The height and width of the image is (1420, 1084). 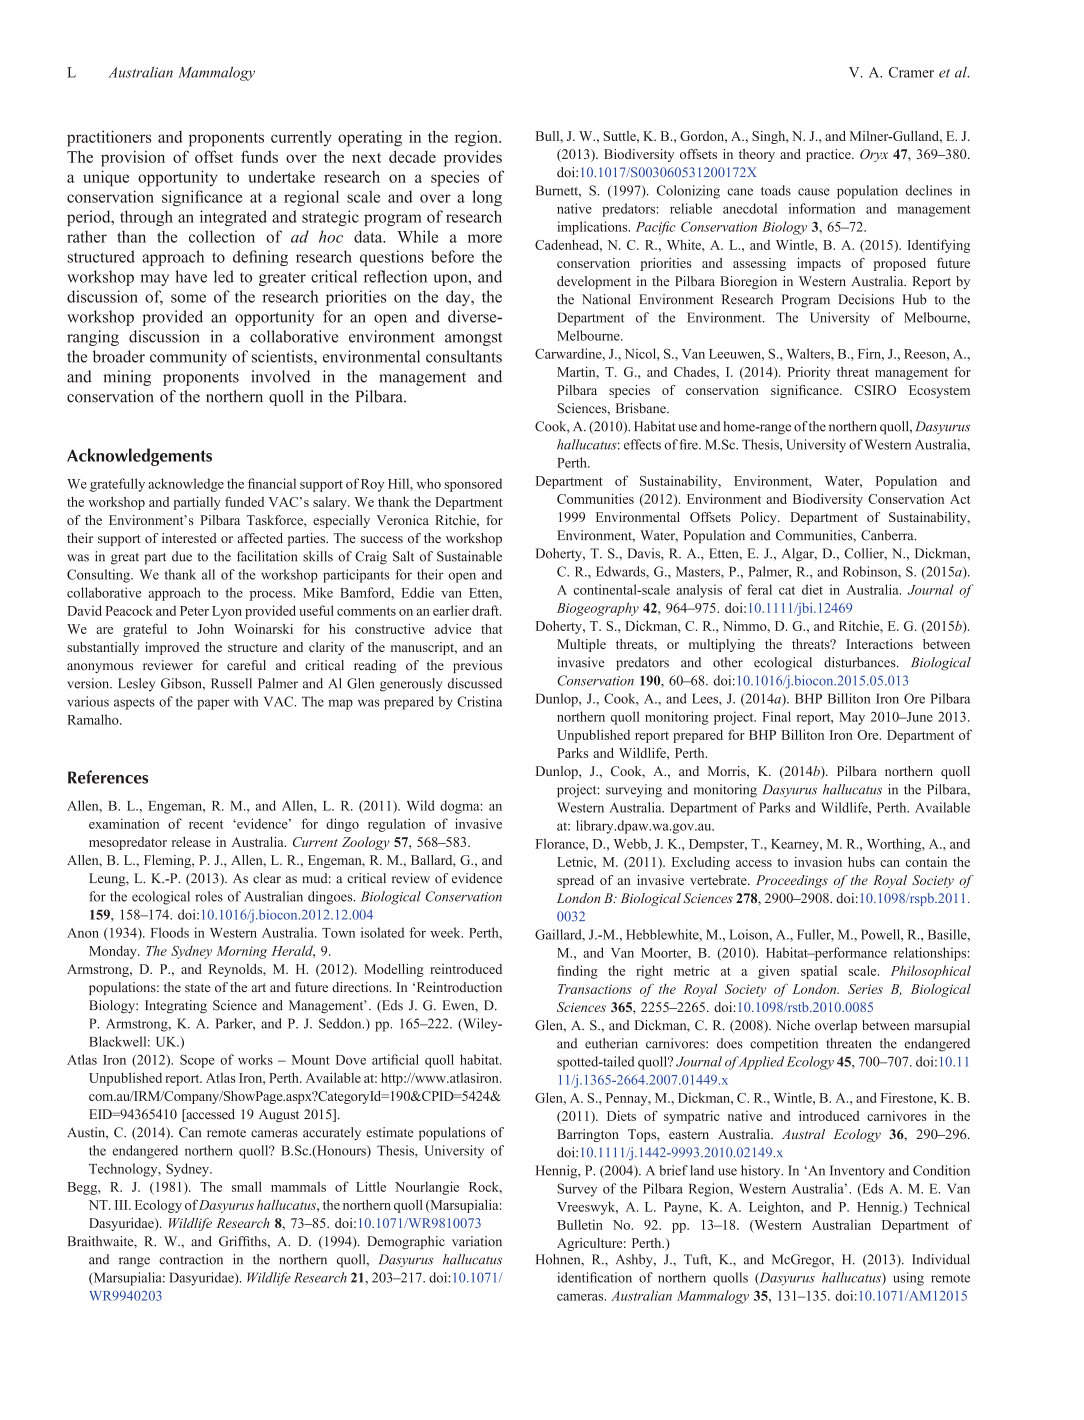 I want to click on provides, so click(x=473, y=158).
